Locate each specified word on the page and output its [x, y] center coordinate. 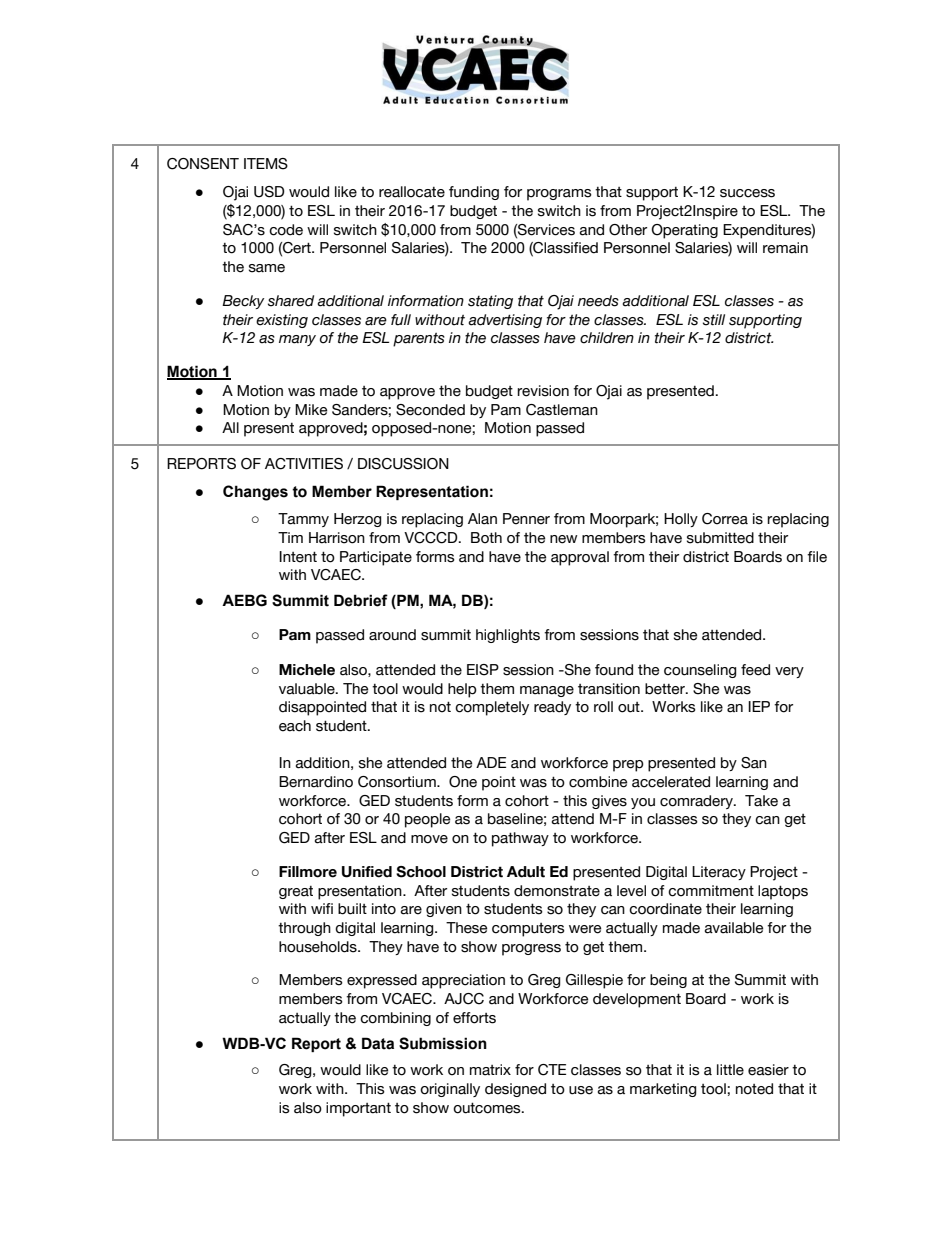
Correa [725, 519]
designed [515, 1090]
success [747, 193]
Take [761, 801]
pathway [520, 839]
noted [754, 1089]
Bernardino [316, 782]
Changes [255, 493]
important [358, 1109]
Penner [526, 519]
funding [474, 193]
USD [269, 192]
